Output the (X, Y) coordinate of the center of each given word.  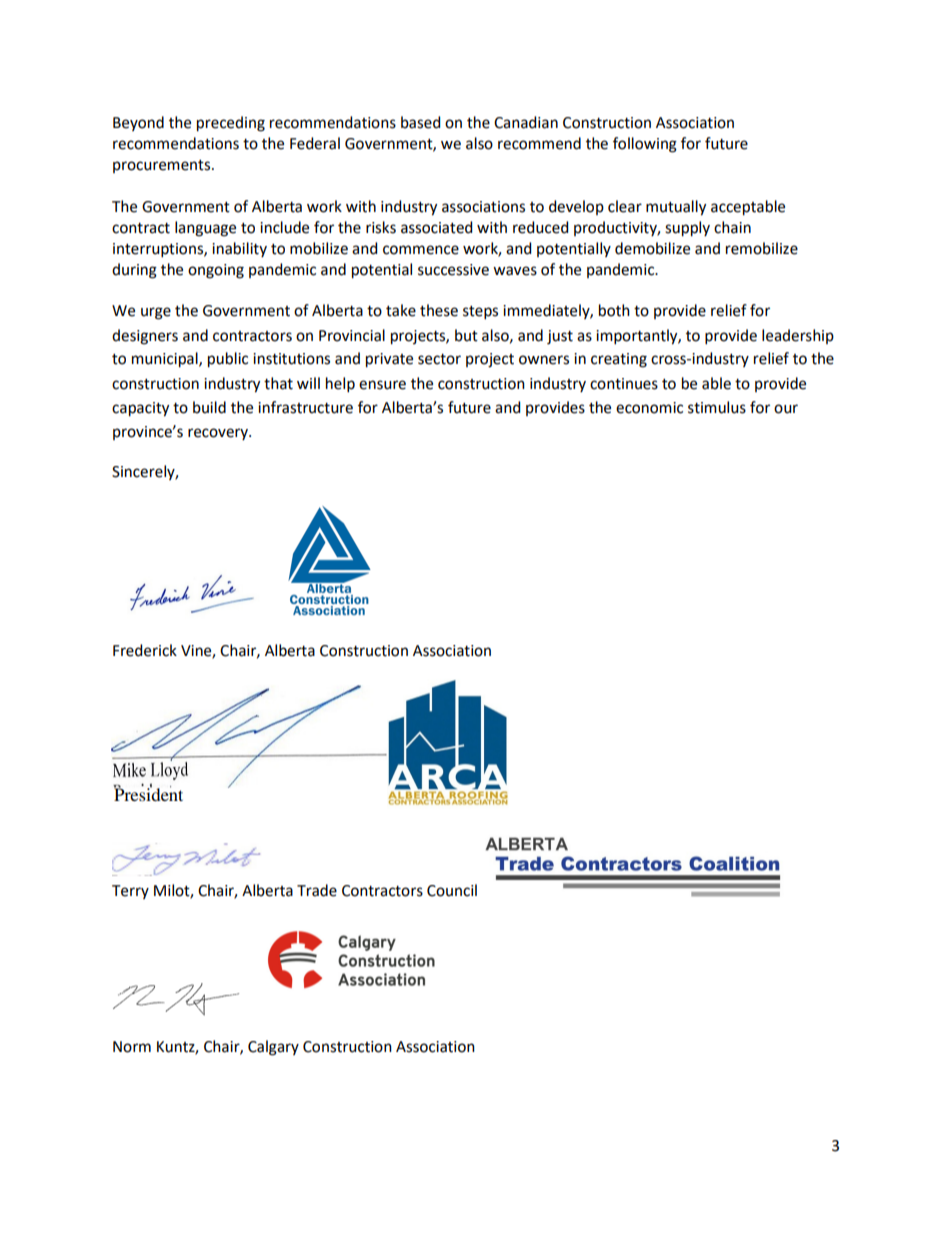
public (228, 360)
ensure (382, 385)
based (420, 122)
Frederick (145, 650)
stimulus (717, 407)
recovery (219, 434)
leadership (798, 336)
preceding (231, 124)
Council (452, 890)
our (786, 409)
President (148, 793)
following (645, 145)
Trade (317, 890)
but (466, 335)
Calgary (273, 1048)
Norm (132, 1047)
